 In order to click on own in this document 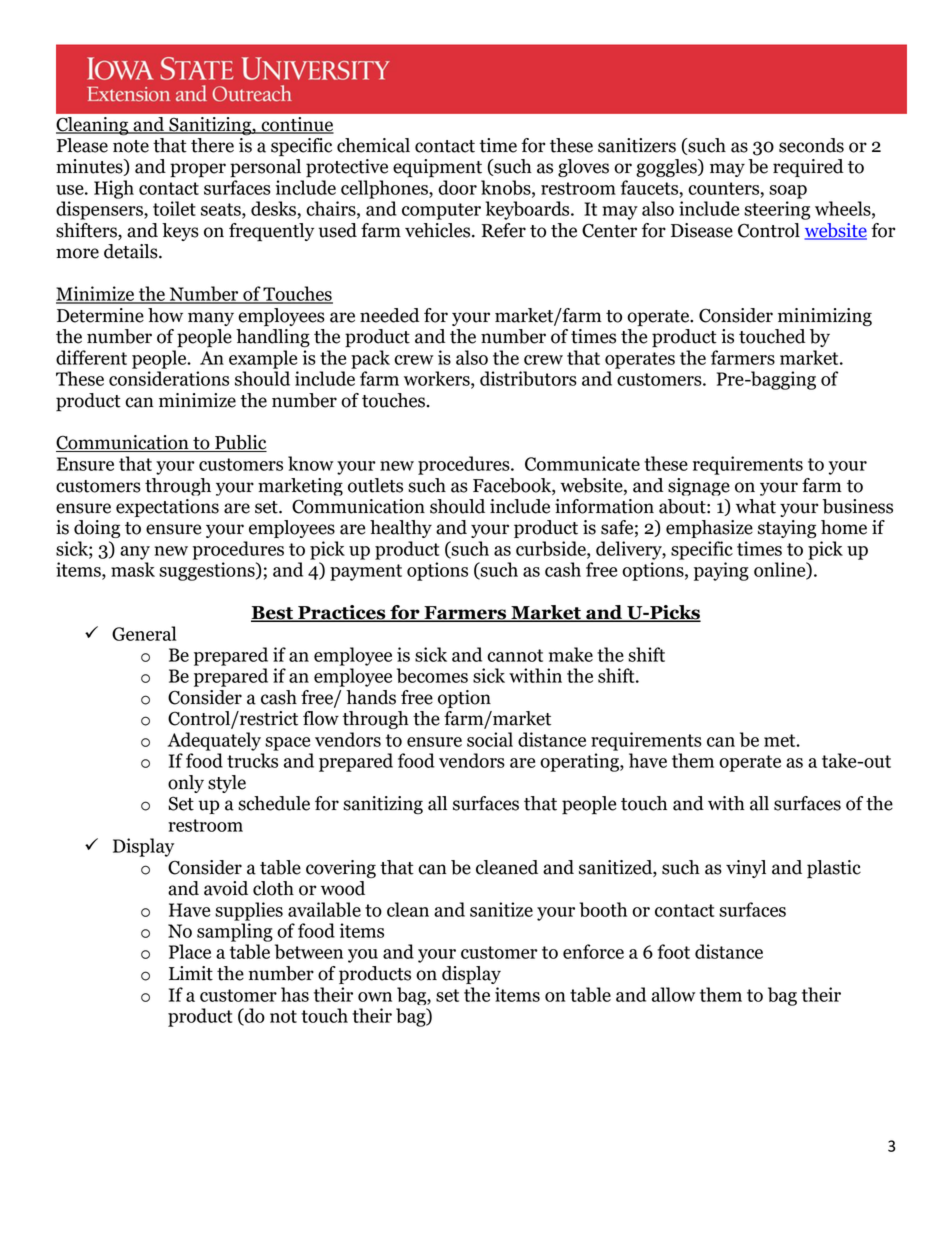, I will do `click(375, 997)`.
